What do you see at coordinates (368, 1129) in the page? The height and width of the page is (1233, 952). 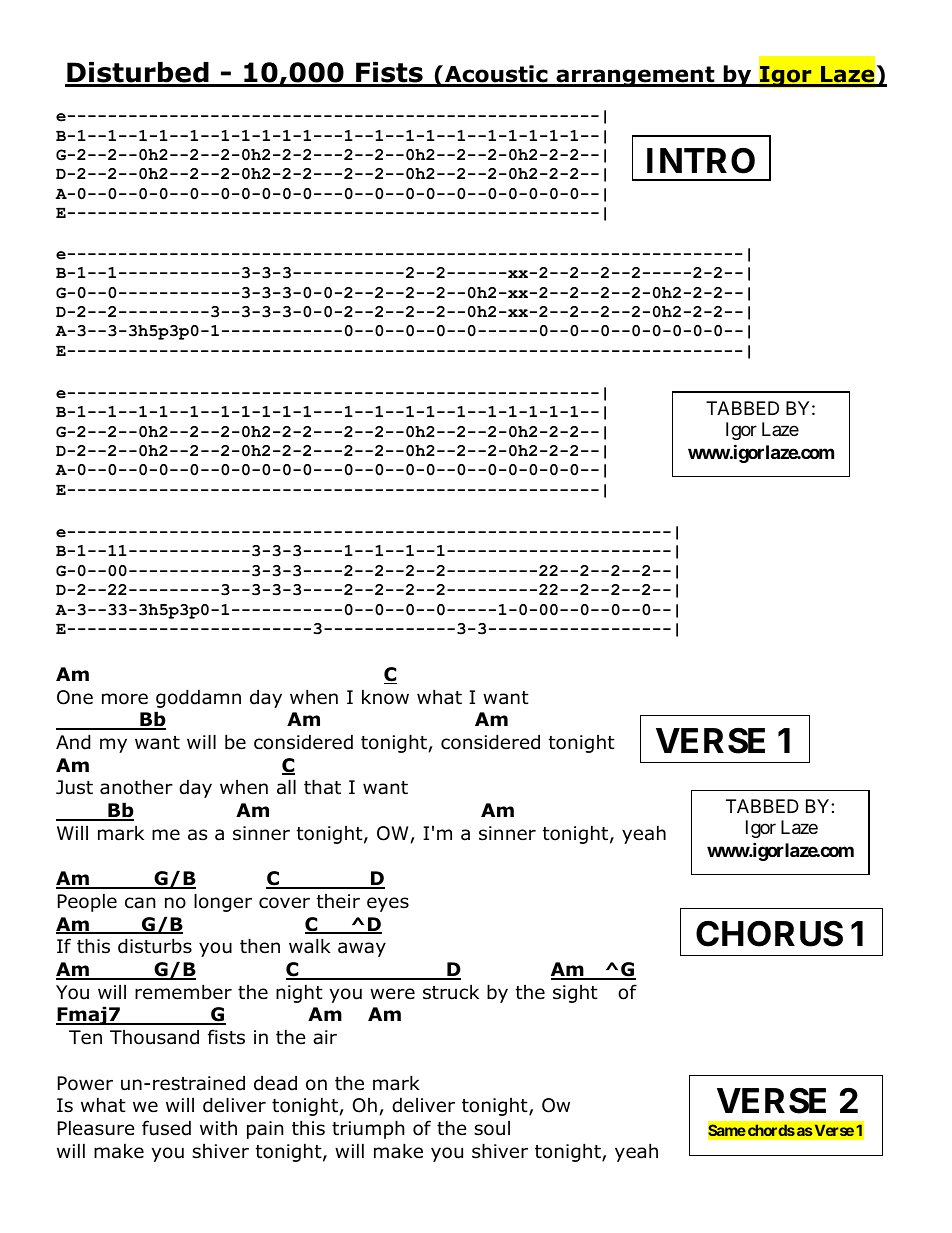 I see `triumph` at bounding box center [368, 1129].
